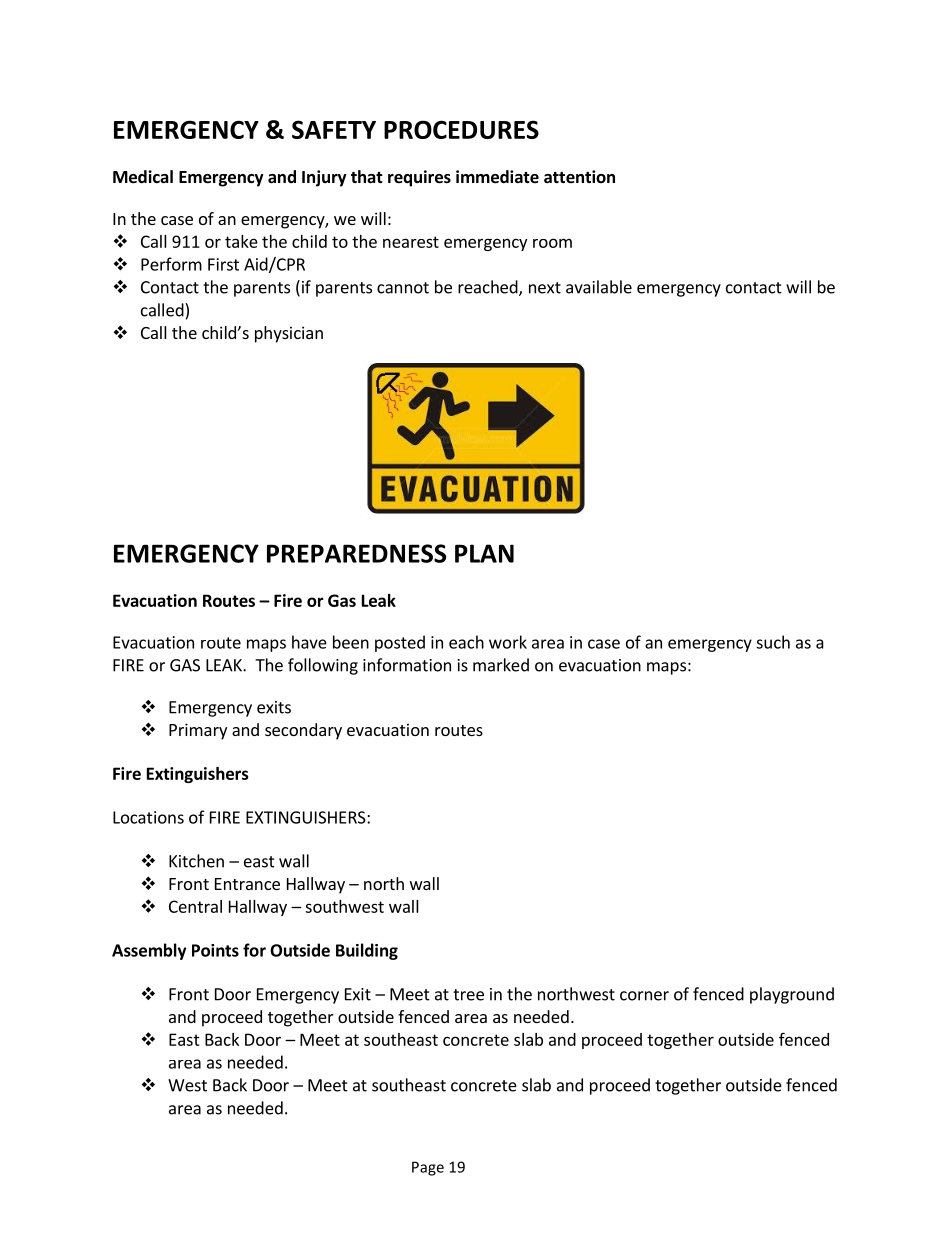 The image size is (952, 1233). Describe the element at coordinates (143, 177) in the page. I see `Medical` at that location.
